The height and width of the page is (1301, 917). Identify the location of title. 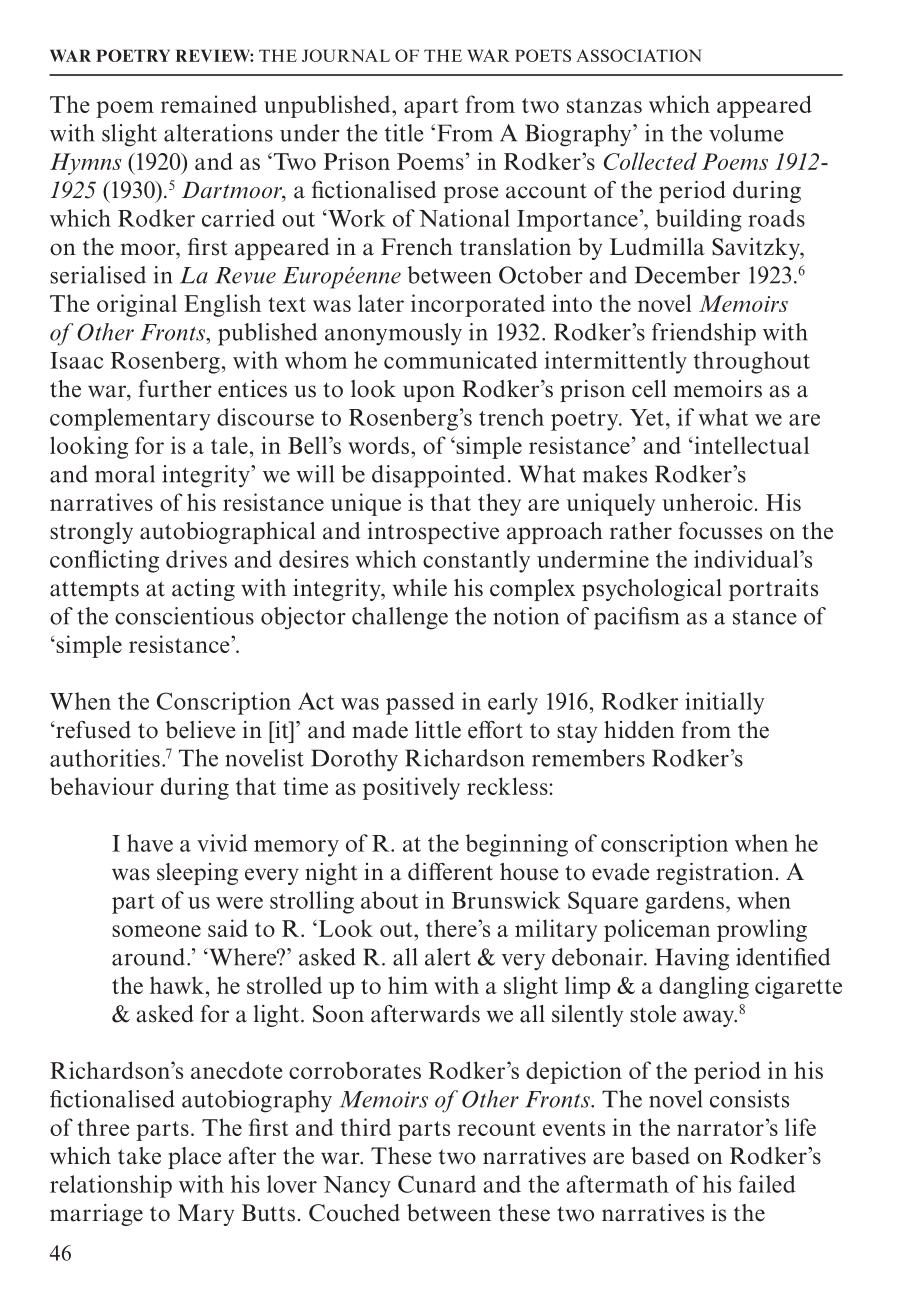
(404, 133).
